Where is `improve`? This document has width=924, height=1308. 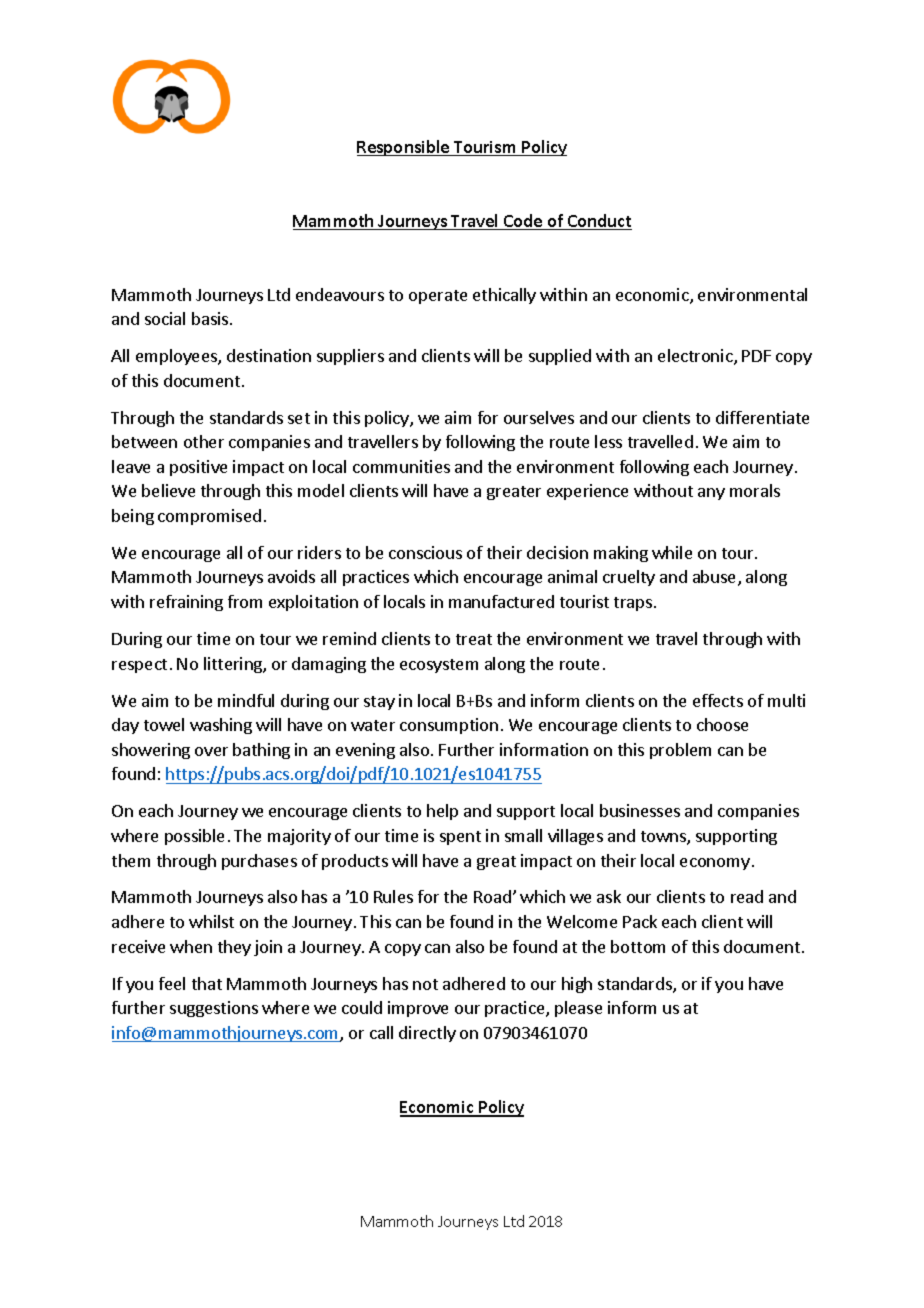
improve is located at coordinates (418, 1009).
